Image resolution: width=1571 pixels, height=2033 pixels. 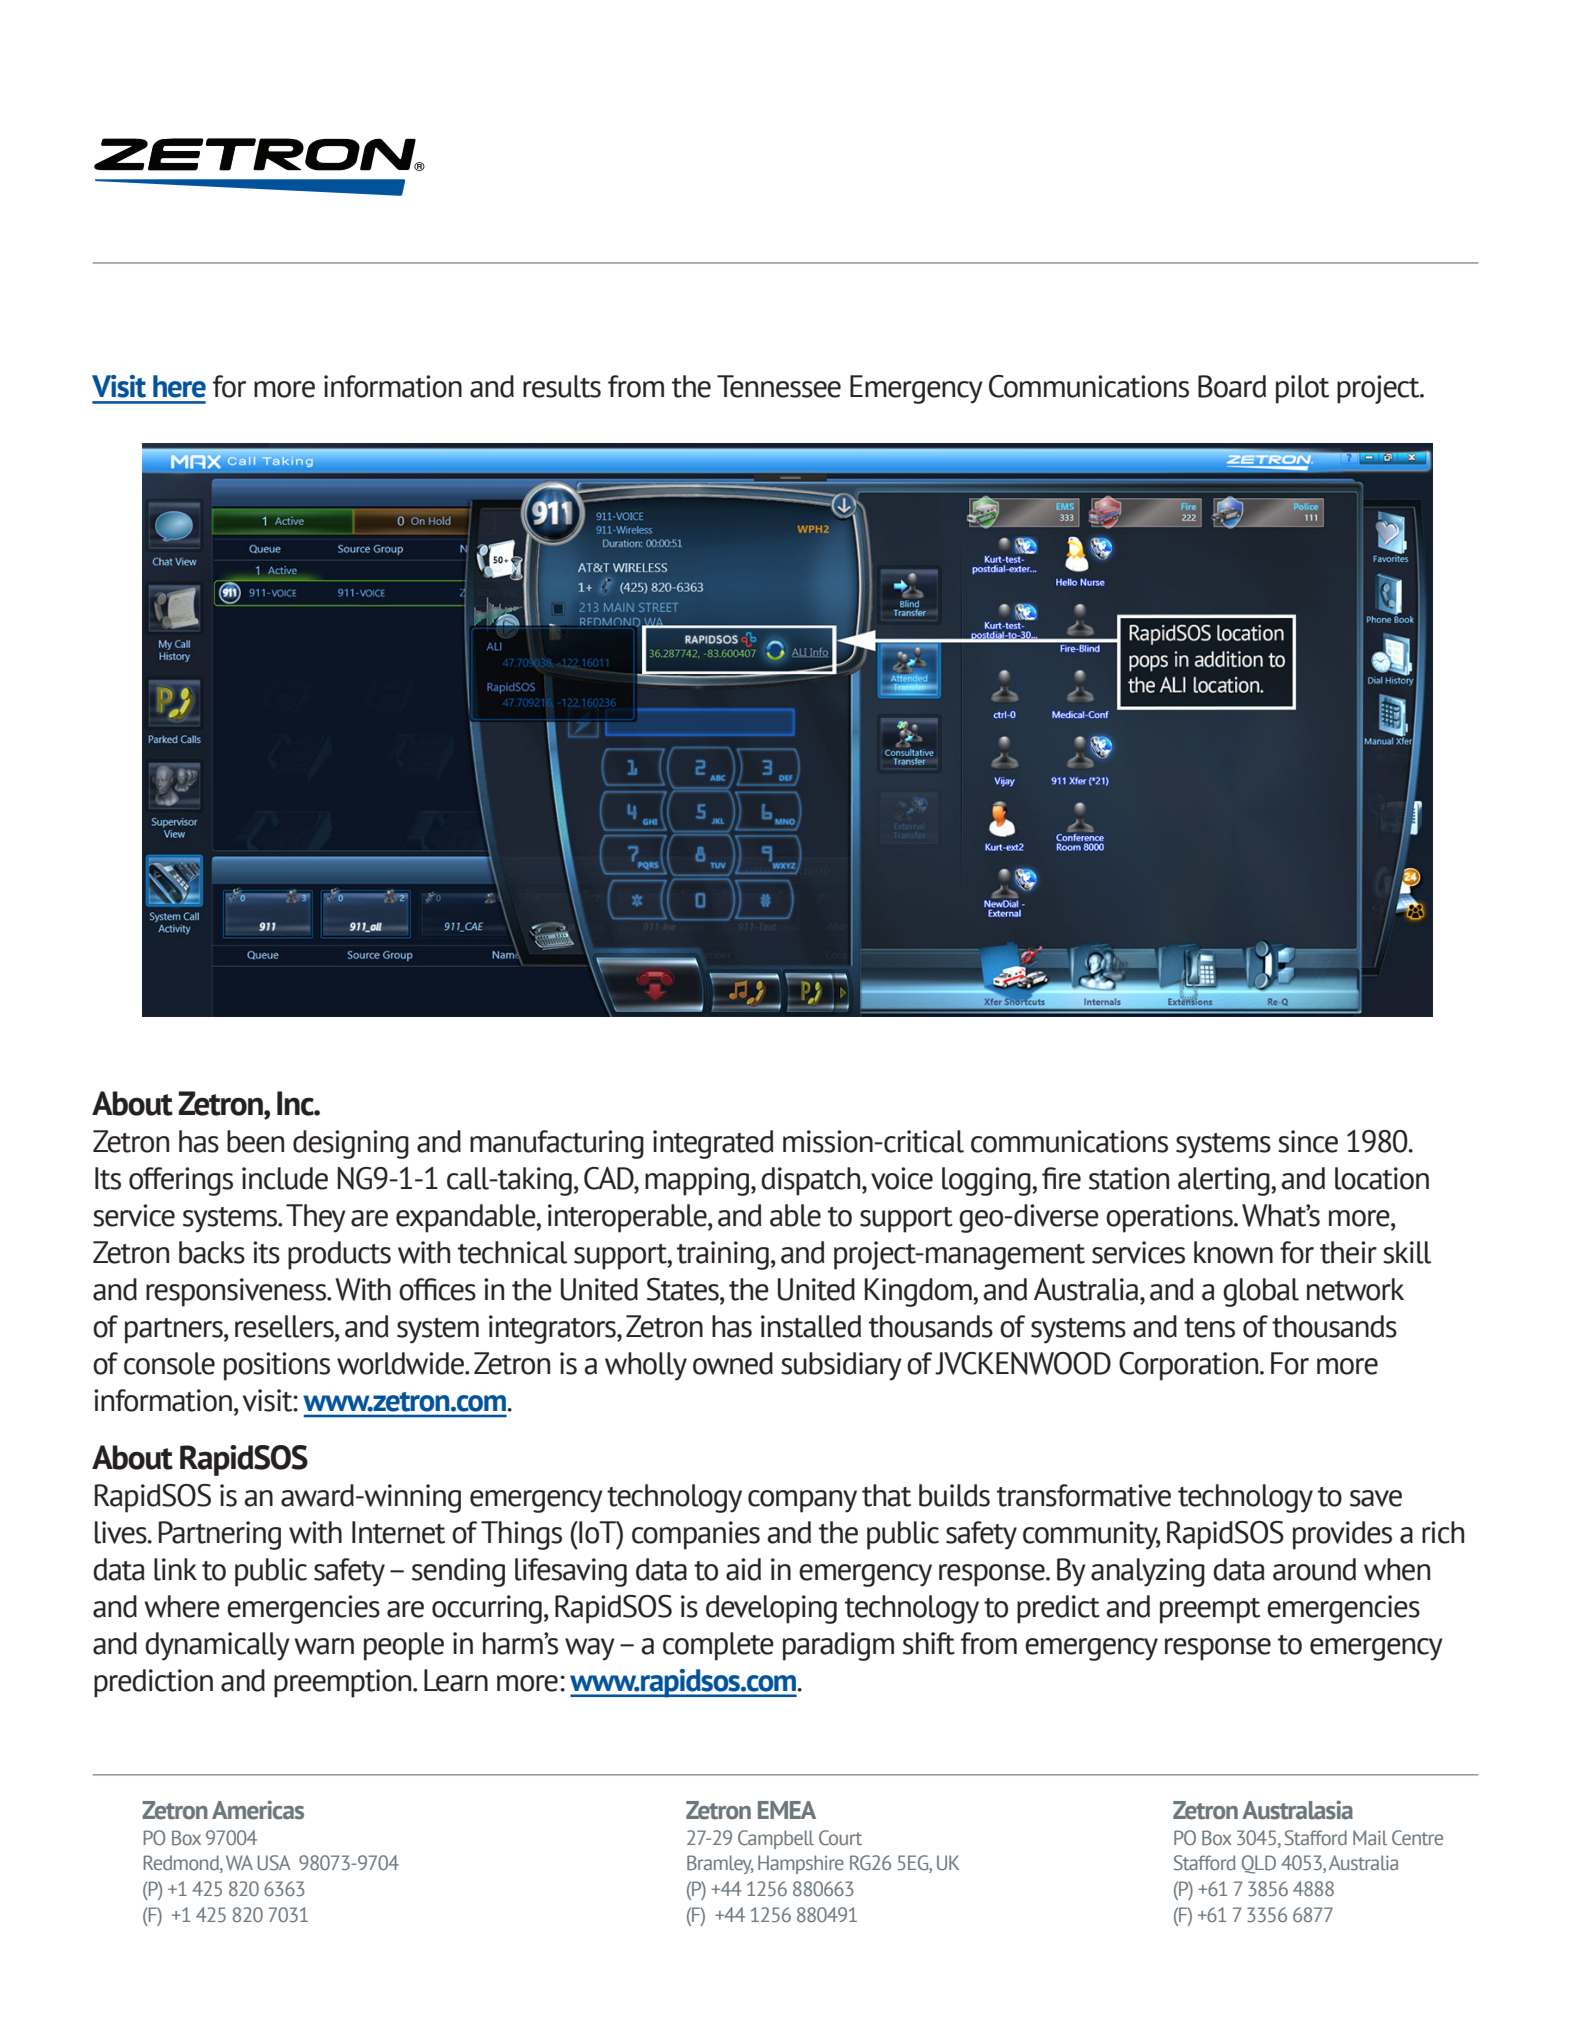 What do you see at coordinates (1209, 1328) in the document?
I see `tens` at bounding box center [1209, 1328].
